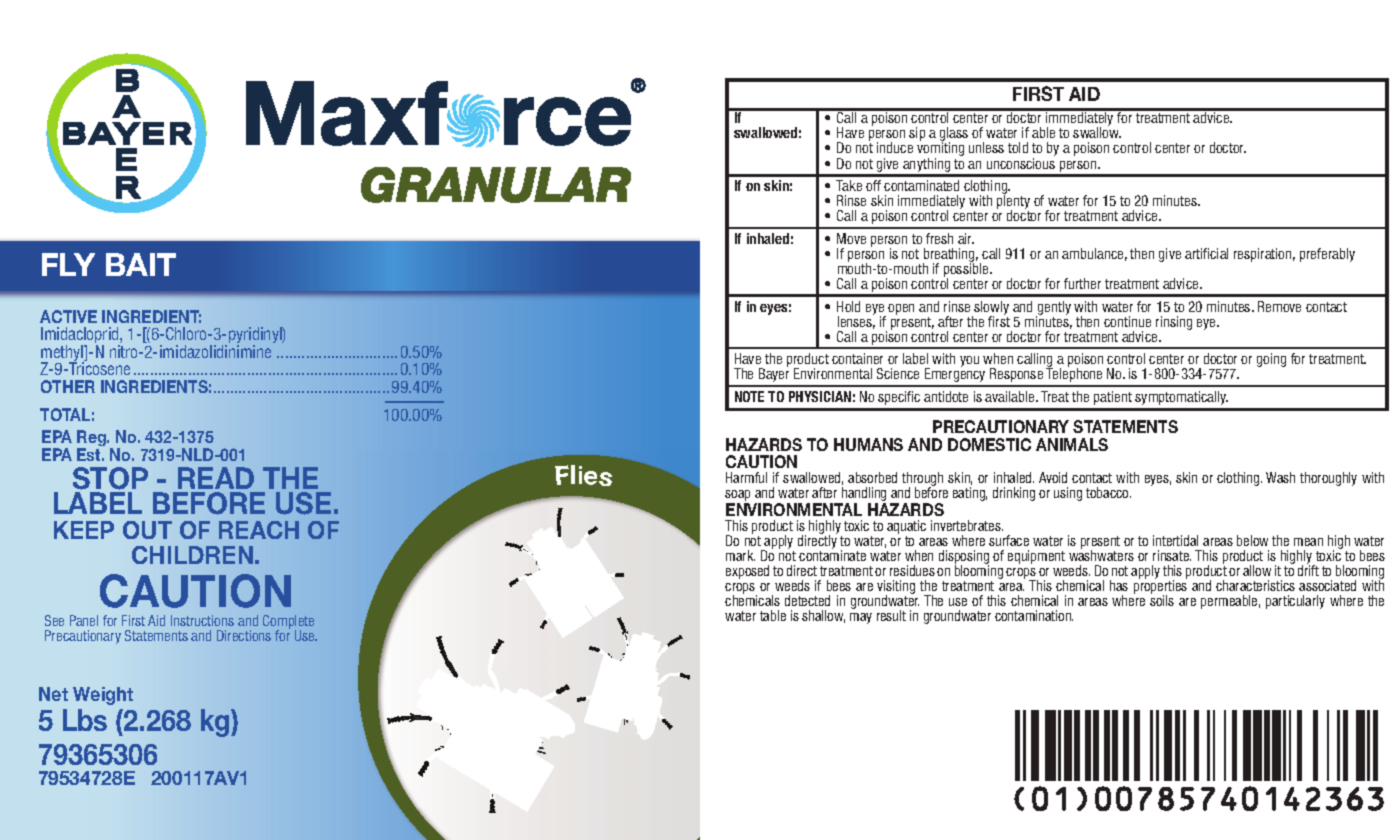 The image size is (1400, 840). Describe the element at coordinates (92, 440) in the image. I see `Reg` at that location.
